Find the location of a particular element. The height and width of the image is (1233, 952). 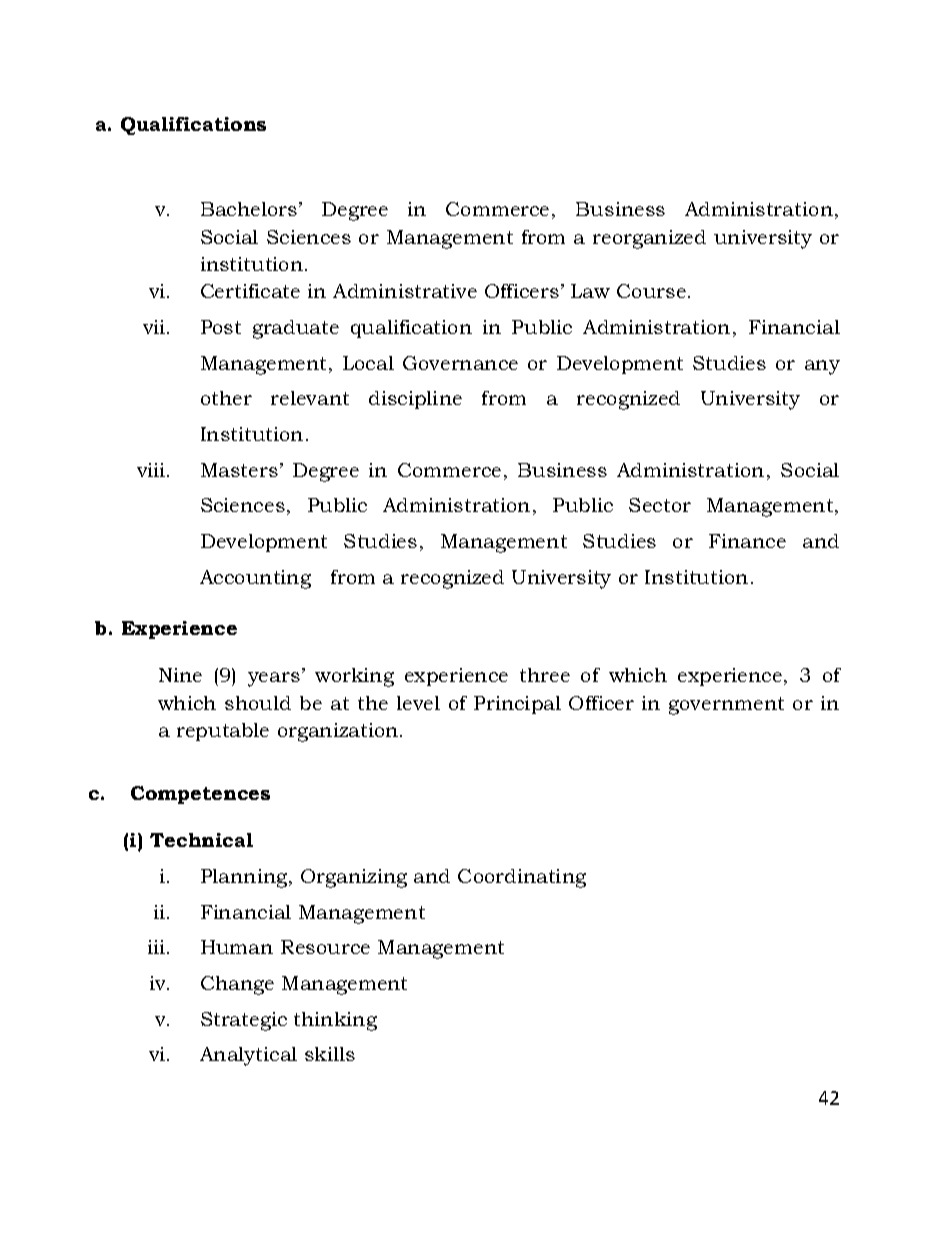

Principal is located at coordinates (517, 705).
